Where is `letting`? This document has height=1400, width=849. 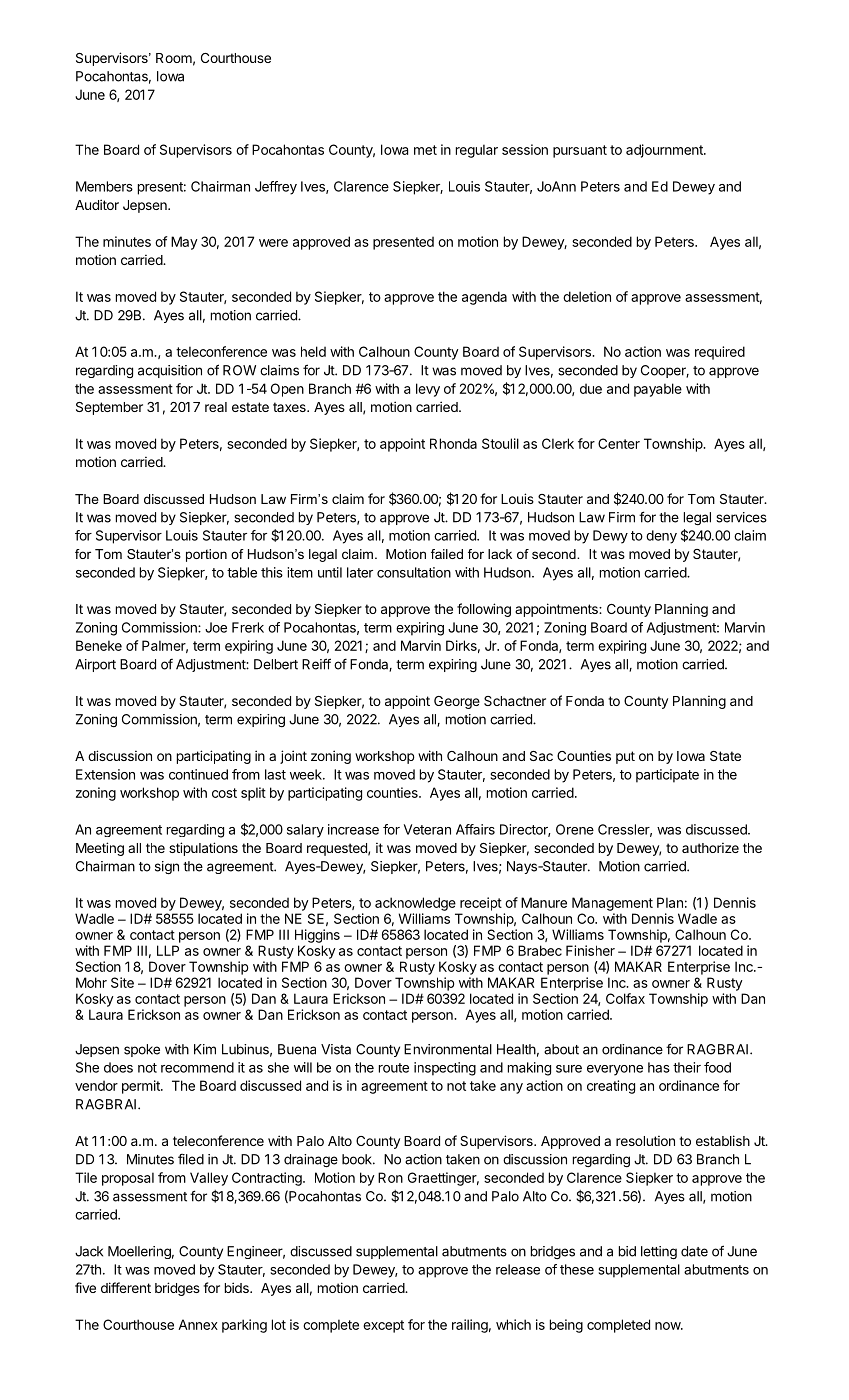 letting is located at coordinates (659, 1253).
